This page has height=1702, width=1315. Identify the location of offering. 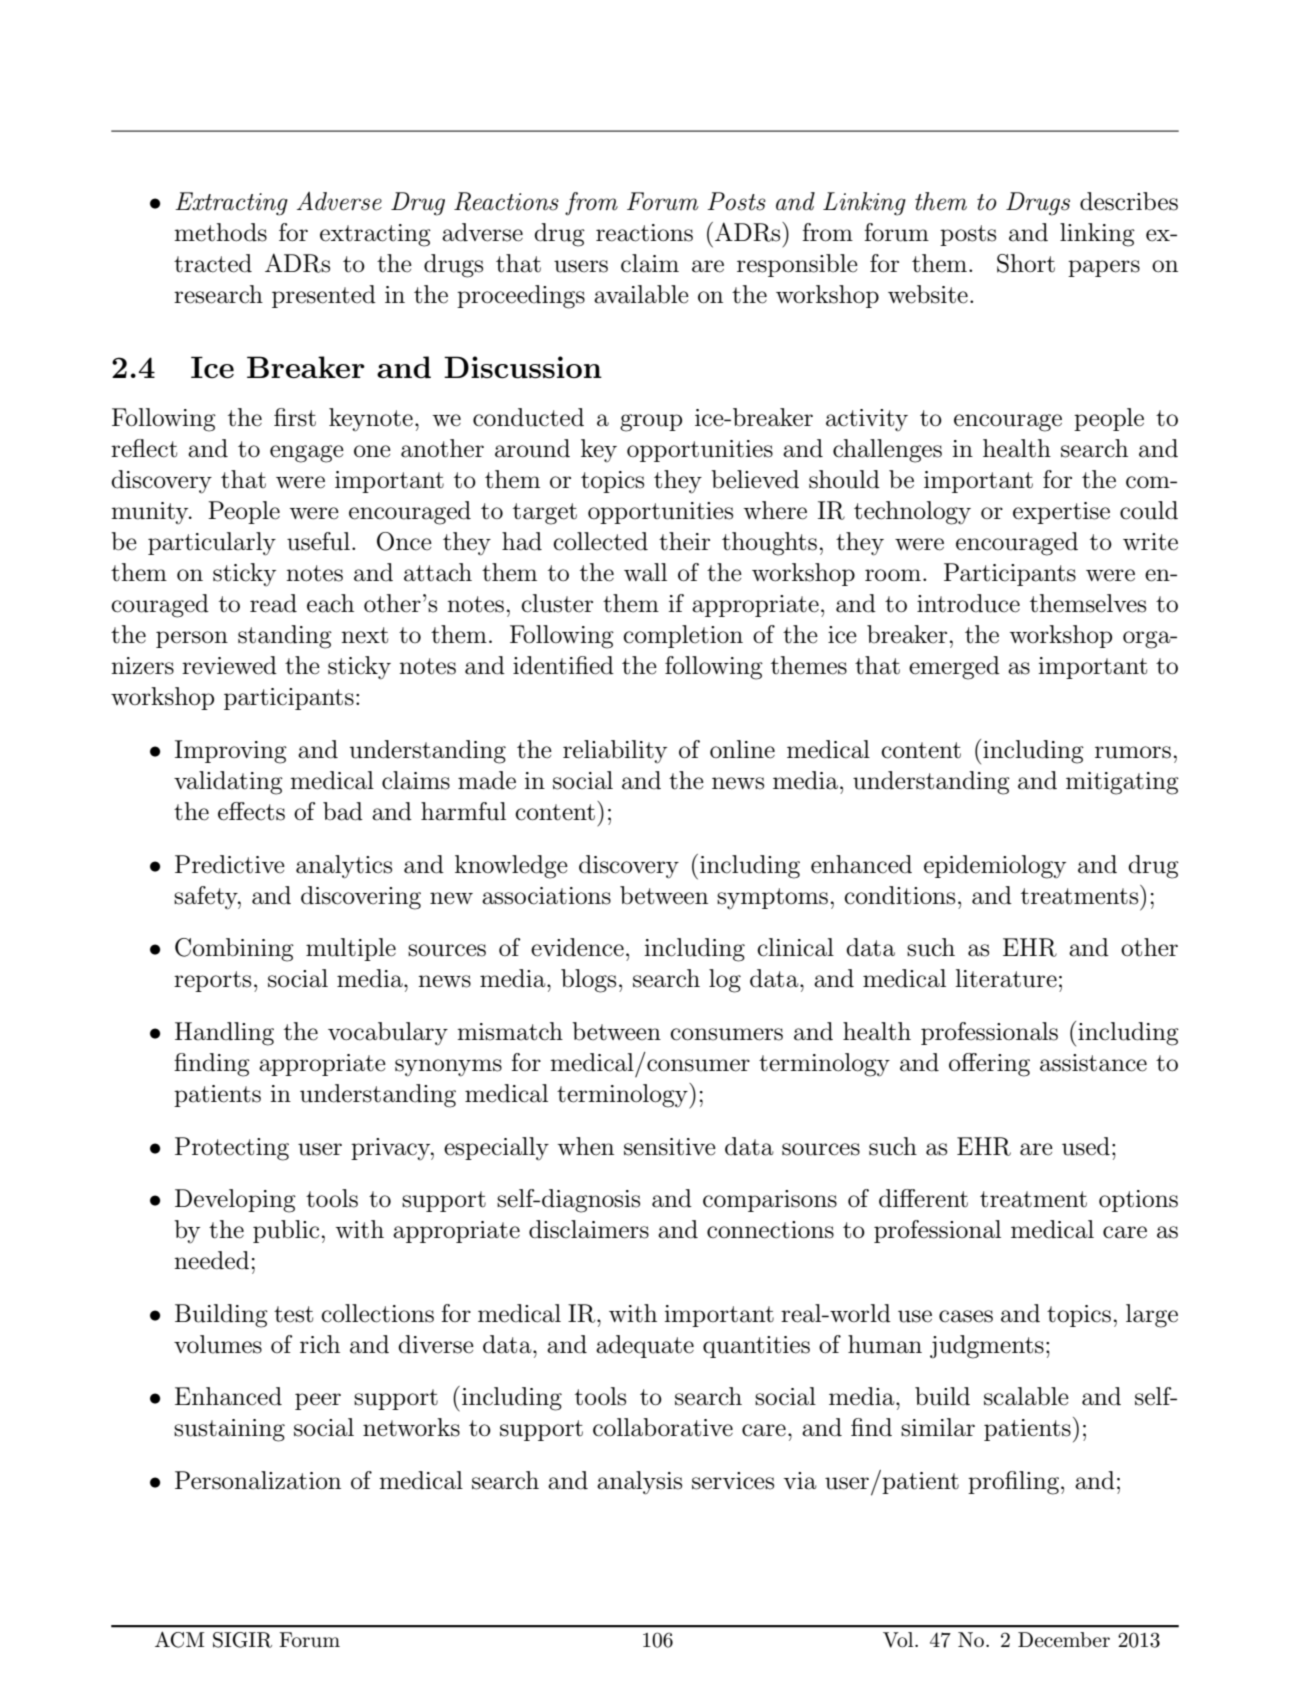
(989, 1065).
